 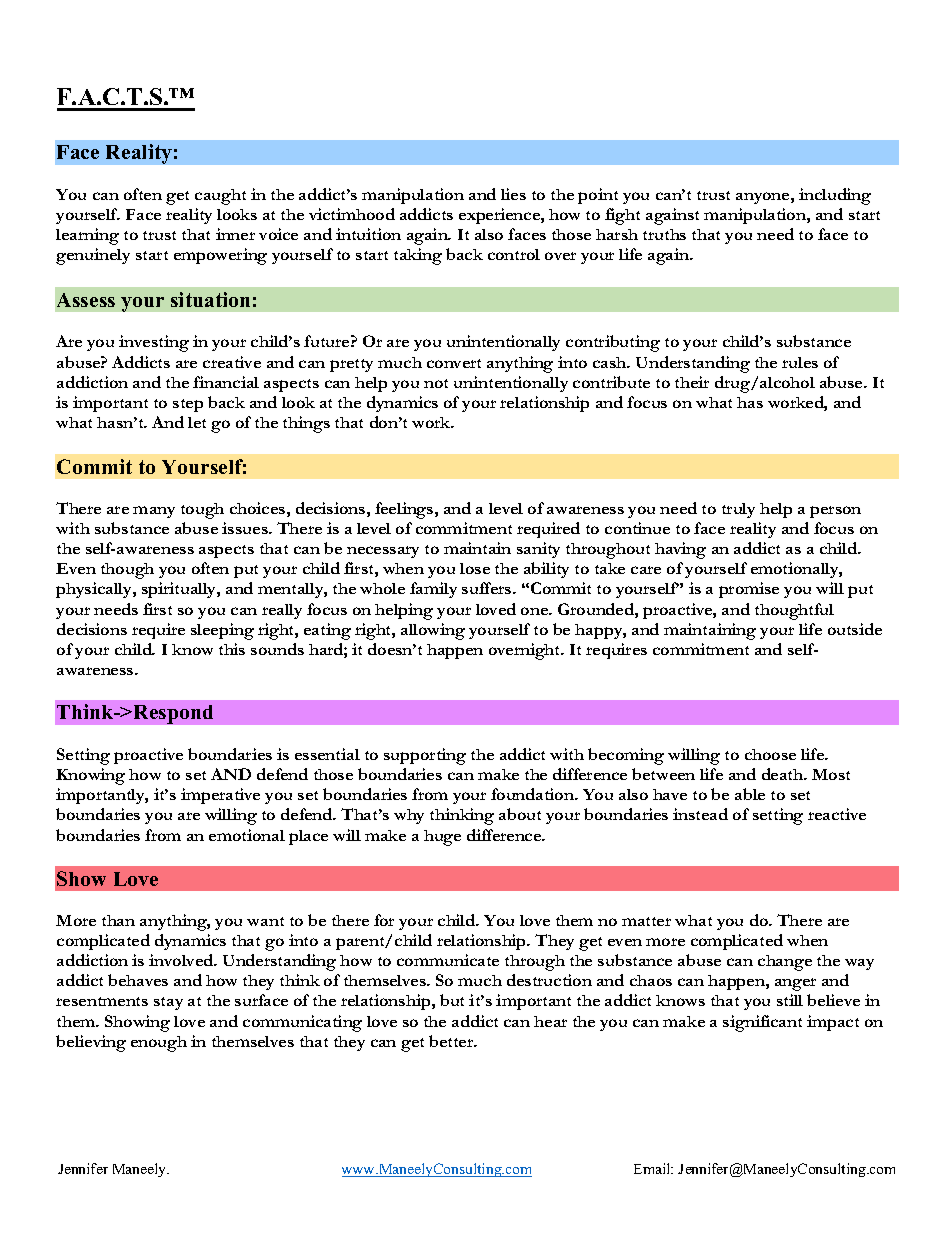 I want to click on huge, so click(x=442, y=838).
